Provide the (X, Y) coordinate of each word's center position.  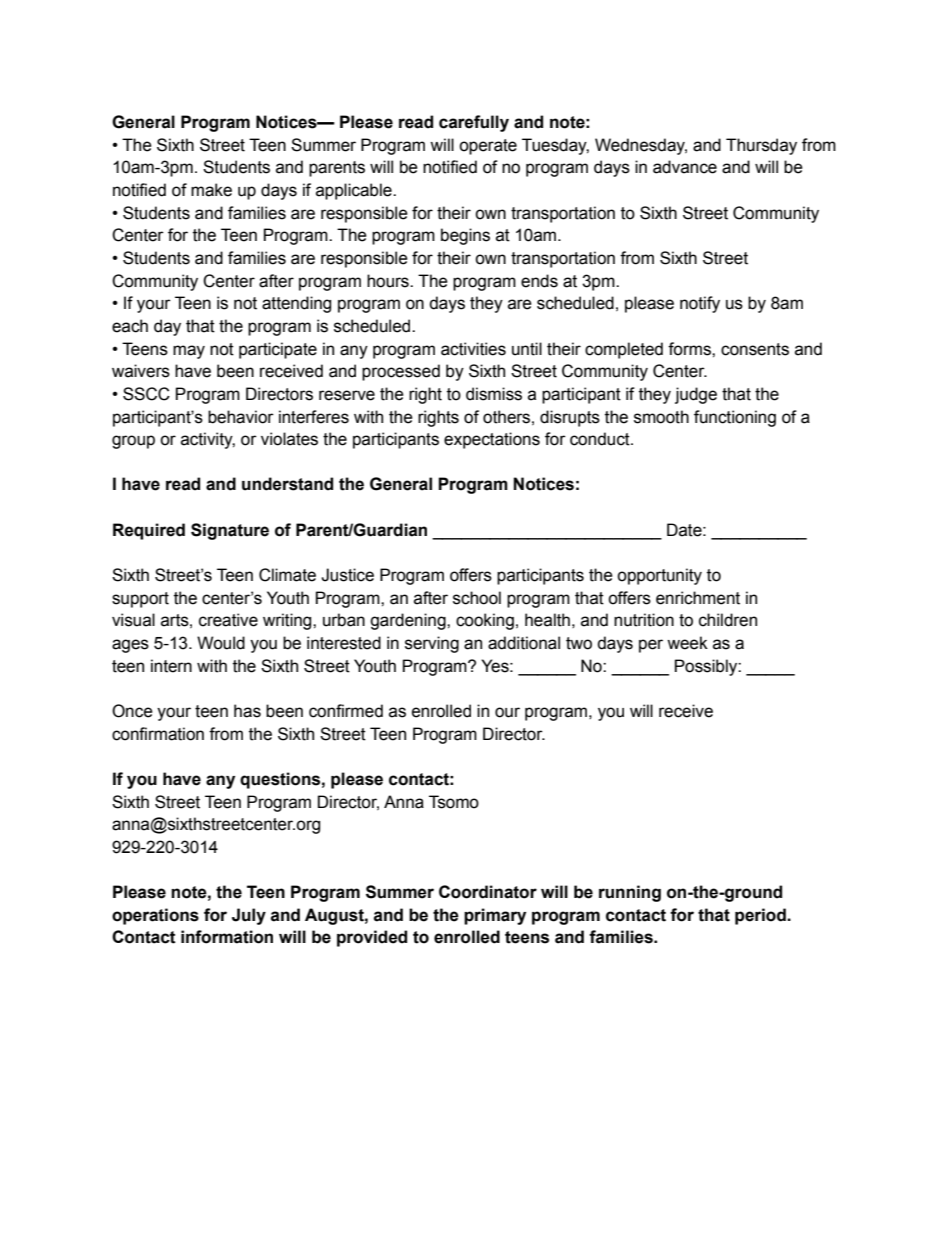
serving (432, 644)
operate (488, 147)
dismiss (494, 394)
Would (221, 643)
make (211, 190)
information (227, 937)
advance (685, 167)
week (687, 643)
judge (696, 395)
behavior (241, 417)
